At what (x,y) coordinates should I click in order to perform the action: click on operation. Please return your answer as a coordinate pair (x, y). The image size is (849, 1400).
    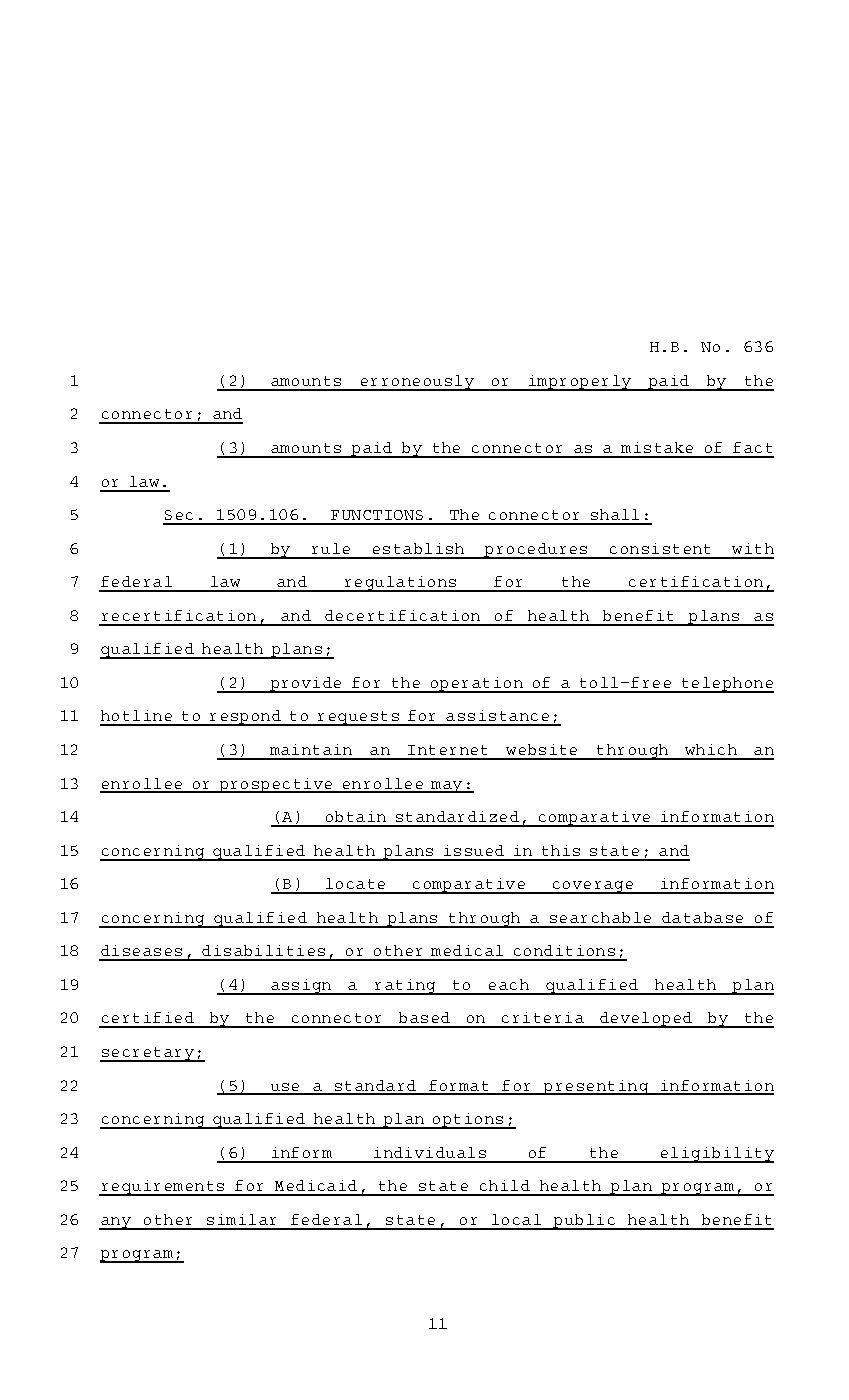
    Looking at the image, I should click on (476, 685).
